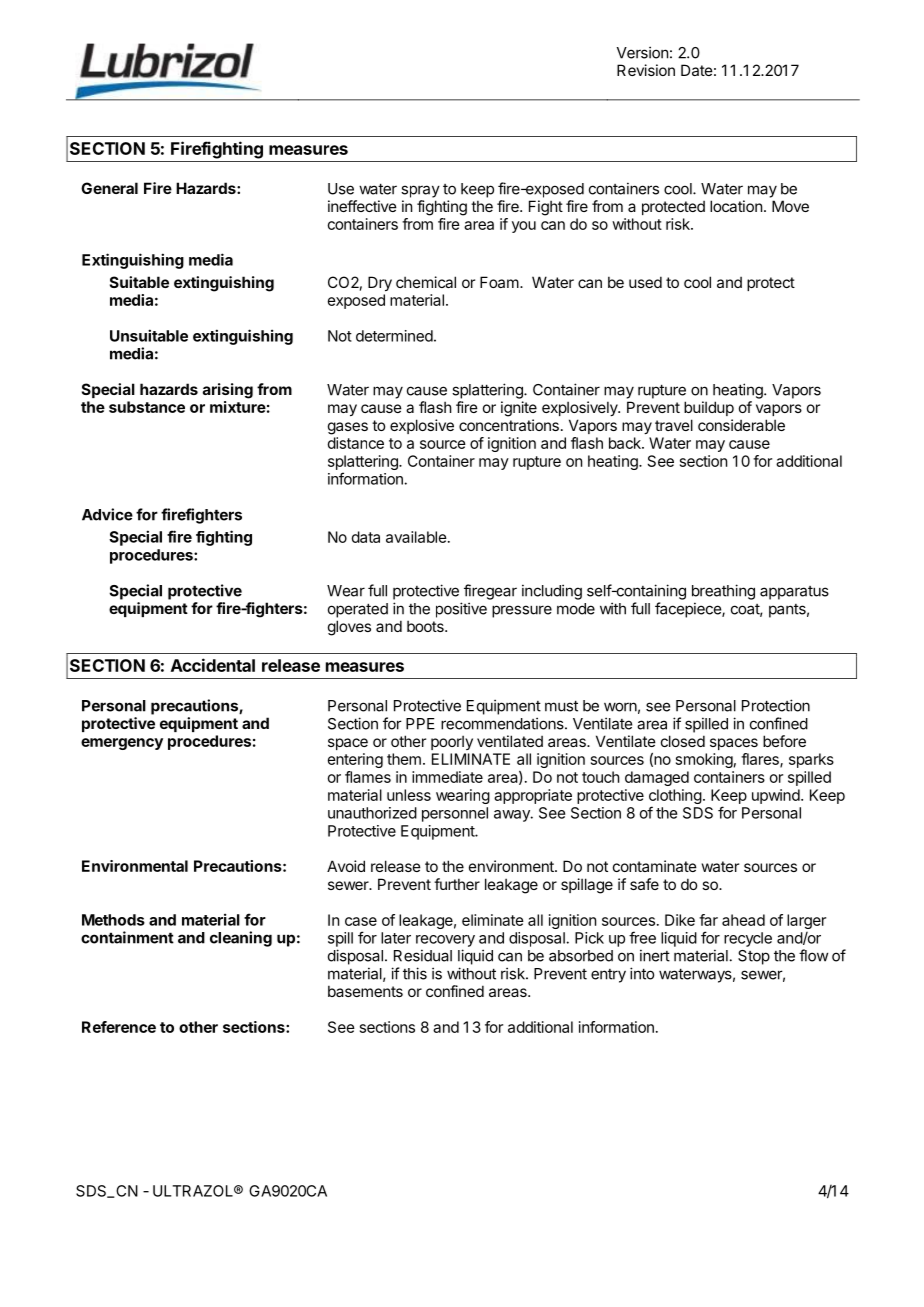 This page has height=1307, width=924. What do you see at coordinates (228, 391) in the page?
I see `arising` at bounding box center [228, 391].
